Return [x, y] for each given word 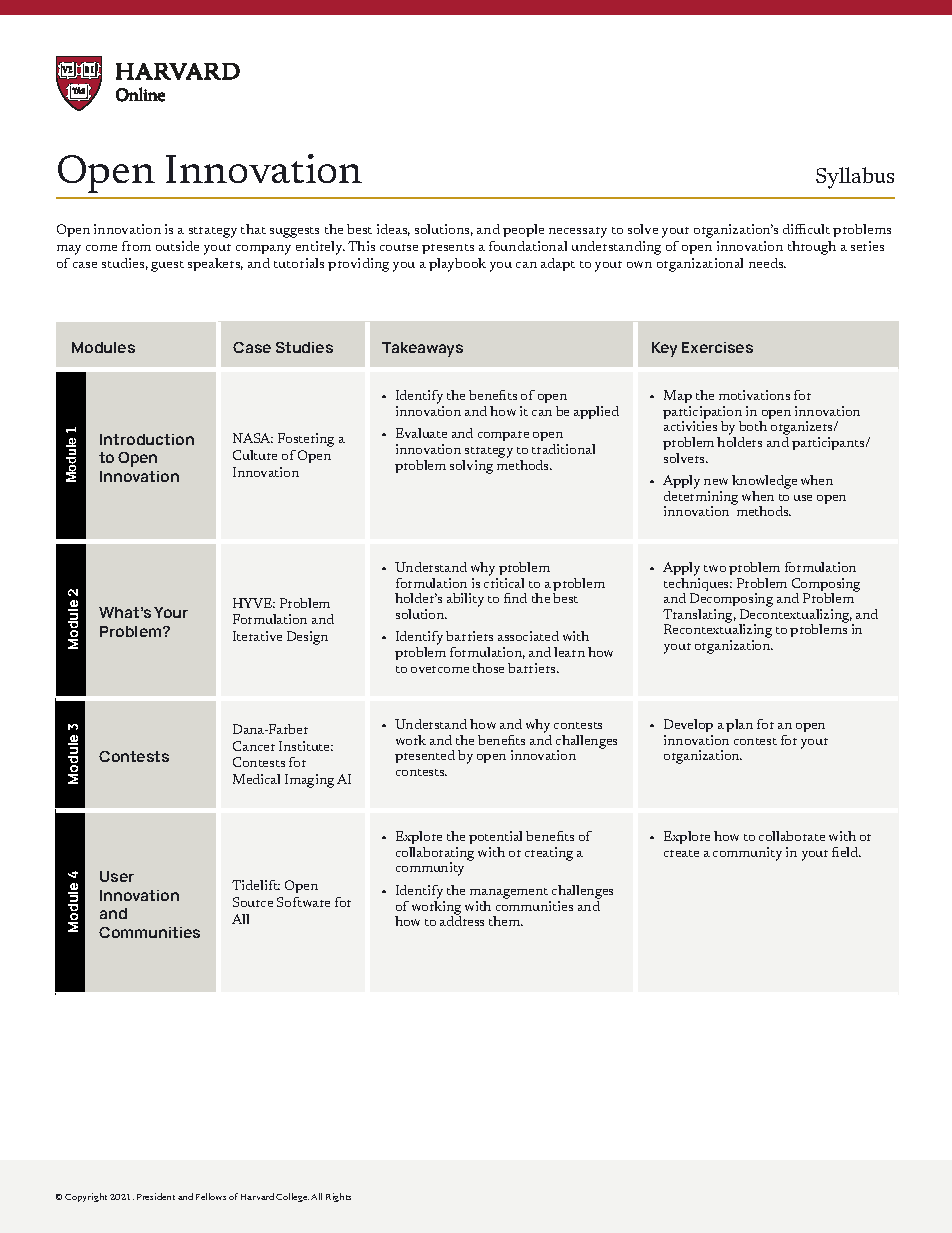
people [523, 230]
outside [177, 246]
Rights [338, 1197]
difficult [806, 229]
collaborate [792, 836]
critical [504, 583]
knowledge [764, 483]
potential [495, 839]
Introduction [147, 439]
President [156, 1196]
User [117, 876]
